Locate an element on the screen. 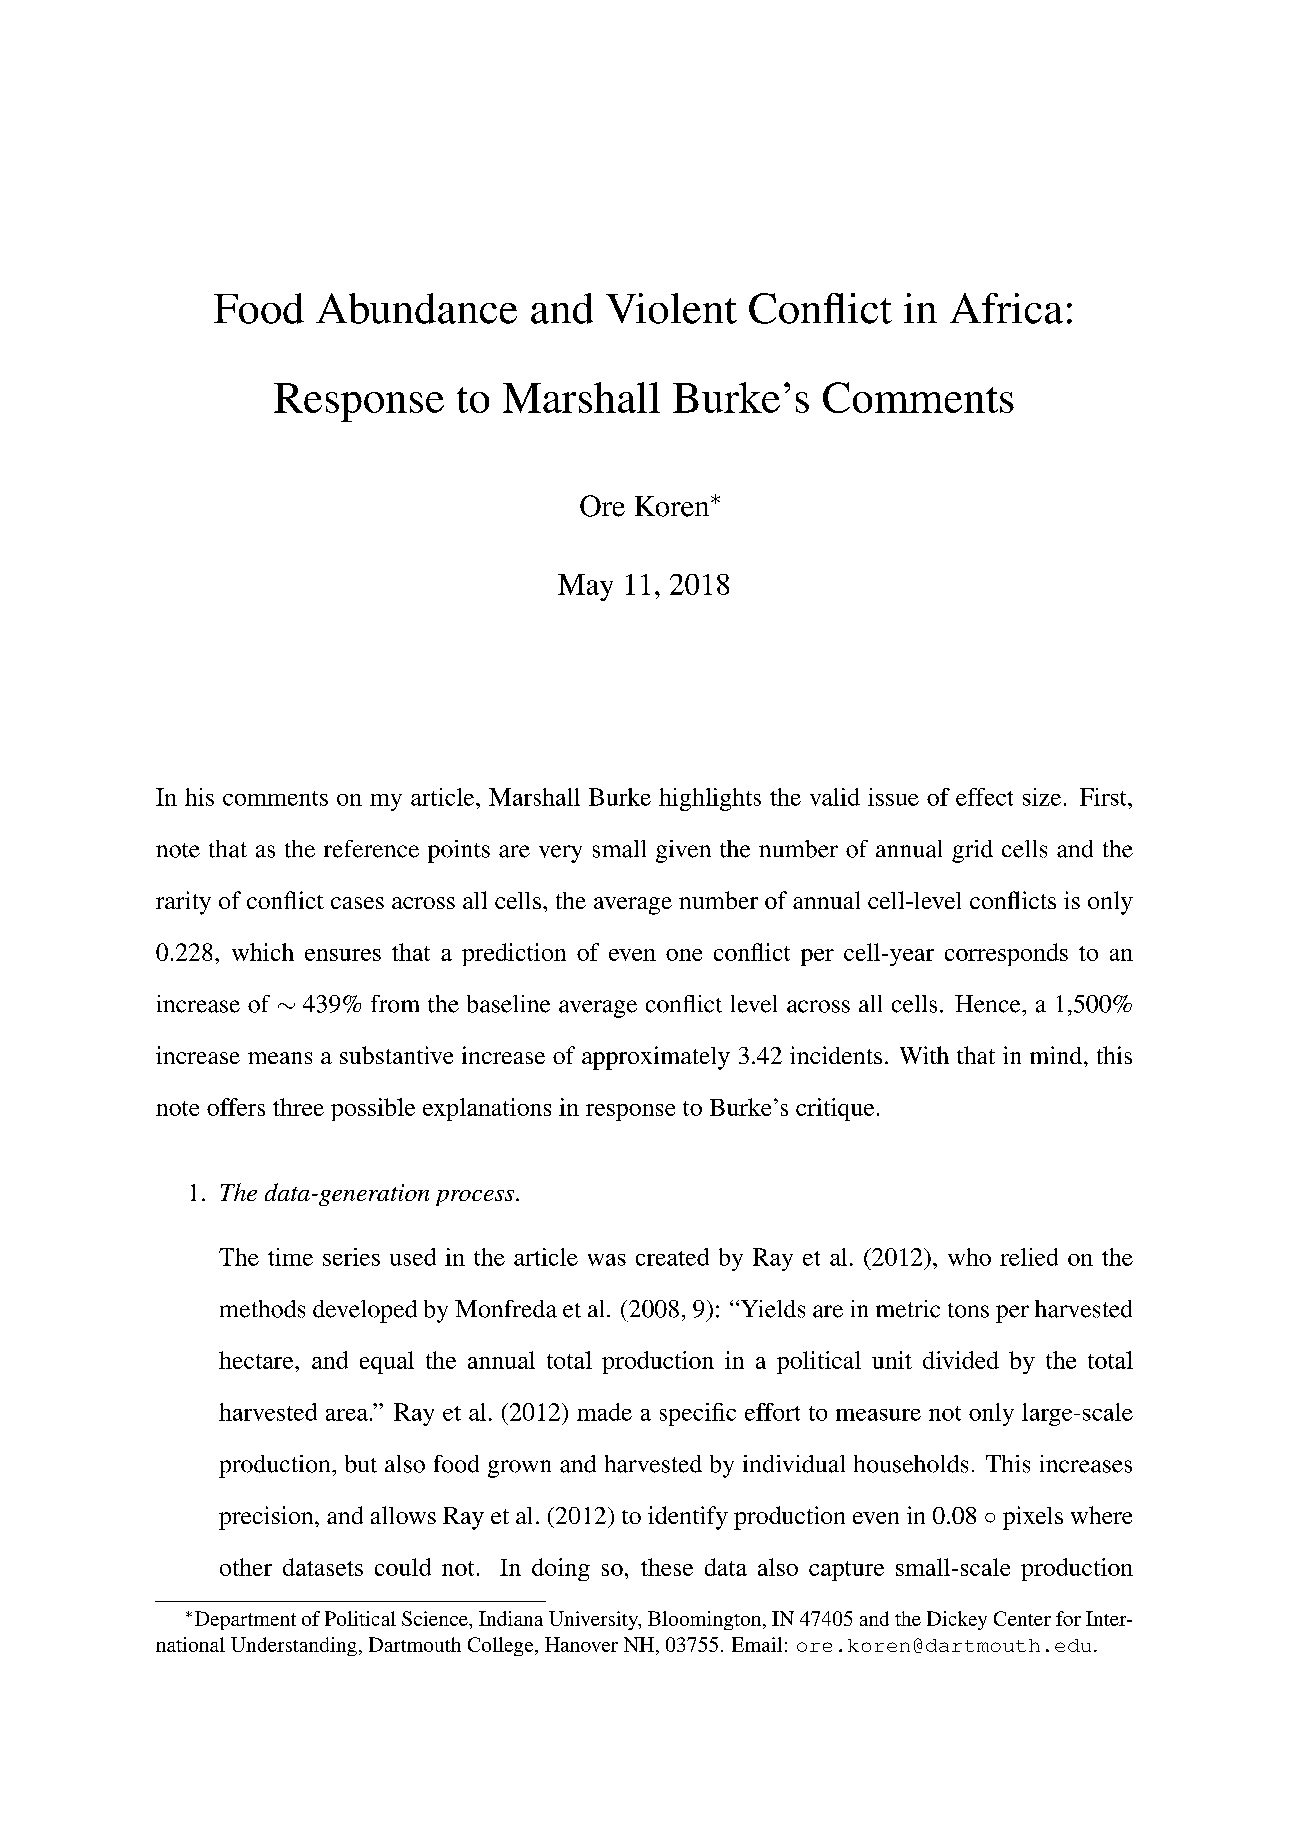 The height and width of the screenshot is (1823, 1289). other is located at coordinates (246, 1567).
